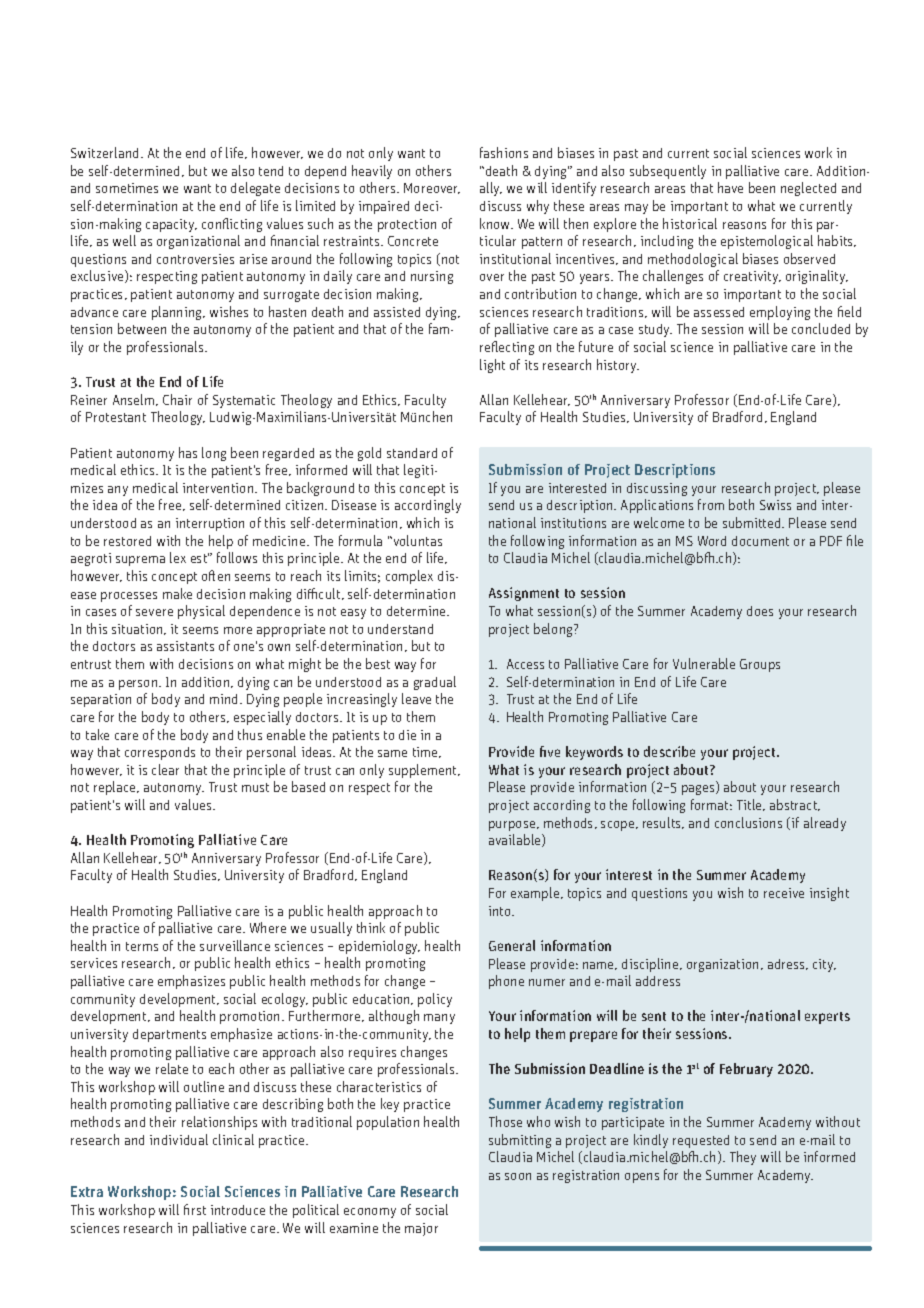 This document has width=924, height=1308. Describe the element at coordinates (711, 504) in the document. I see `from` at that location.
